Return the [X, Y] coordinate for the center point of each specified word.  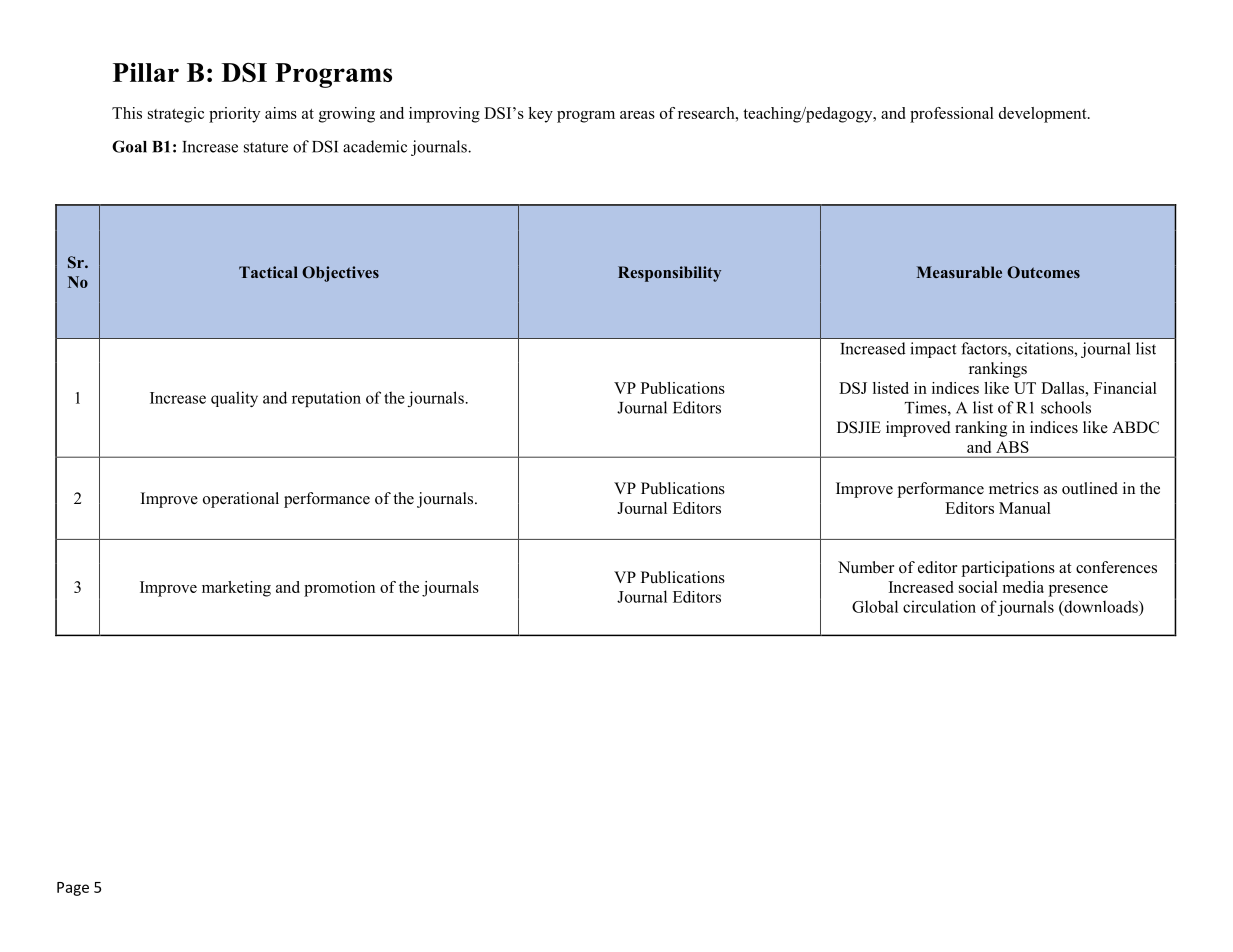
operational [241, 500]
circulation [939, 606]
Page [73, 889]
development [1044, 115]
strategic [176, 115]
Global [875, 606]
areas [637, 115]
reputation [326, 399]
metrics [1014, 488]
